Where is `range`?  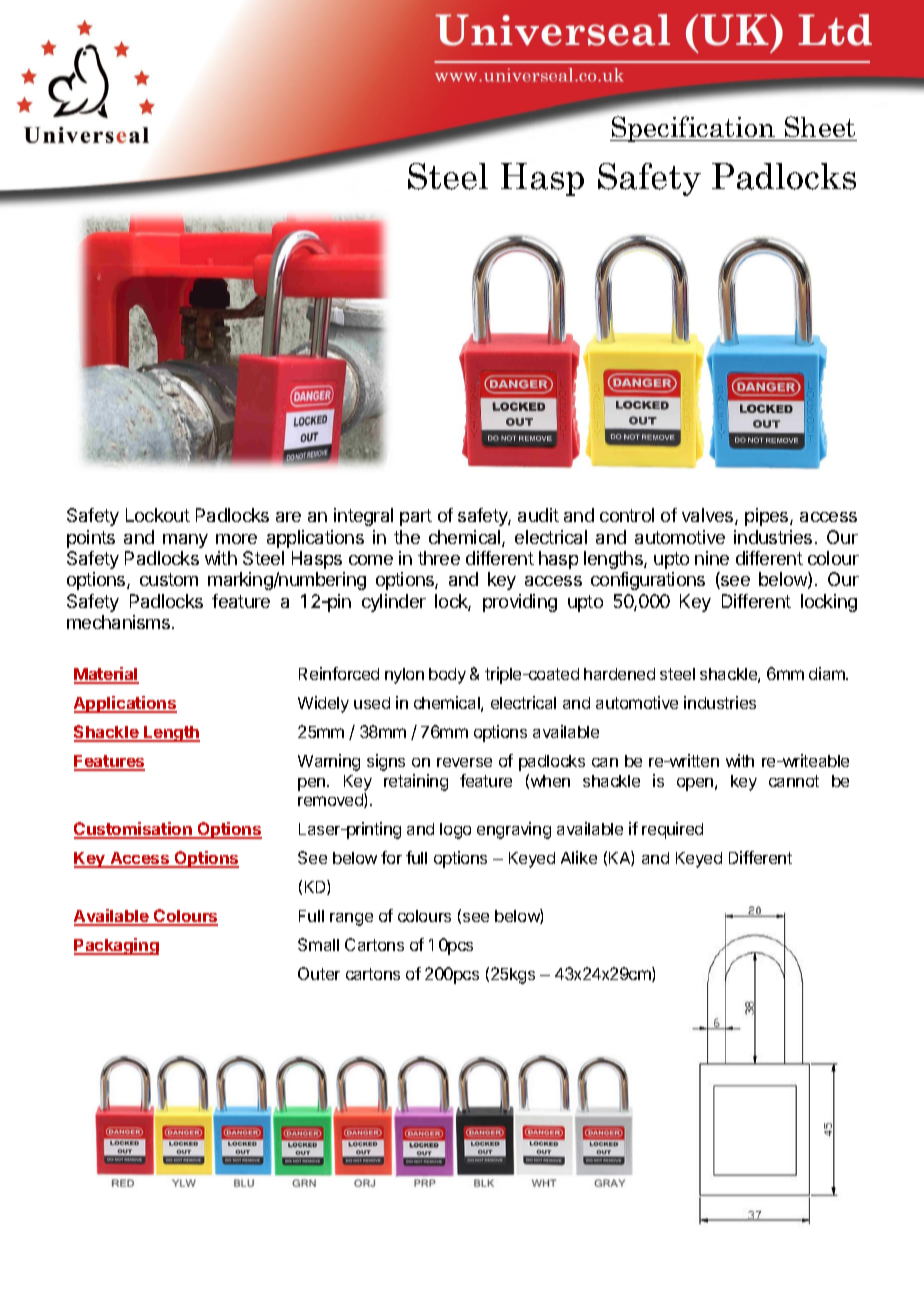 range is located at coordinates (351, 919).
